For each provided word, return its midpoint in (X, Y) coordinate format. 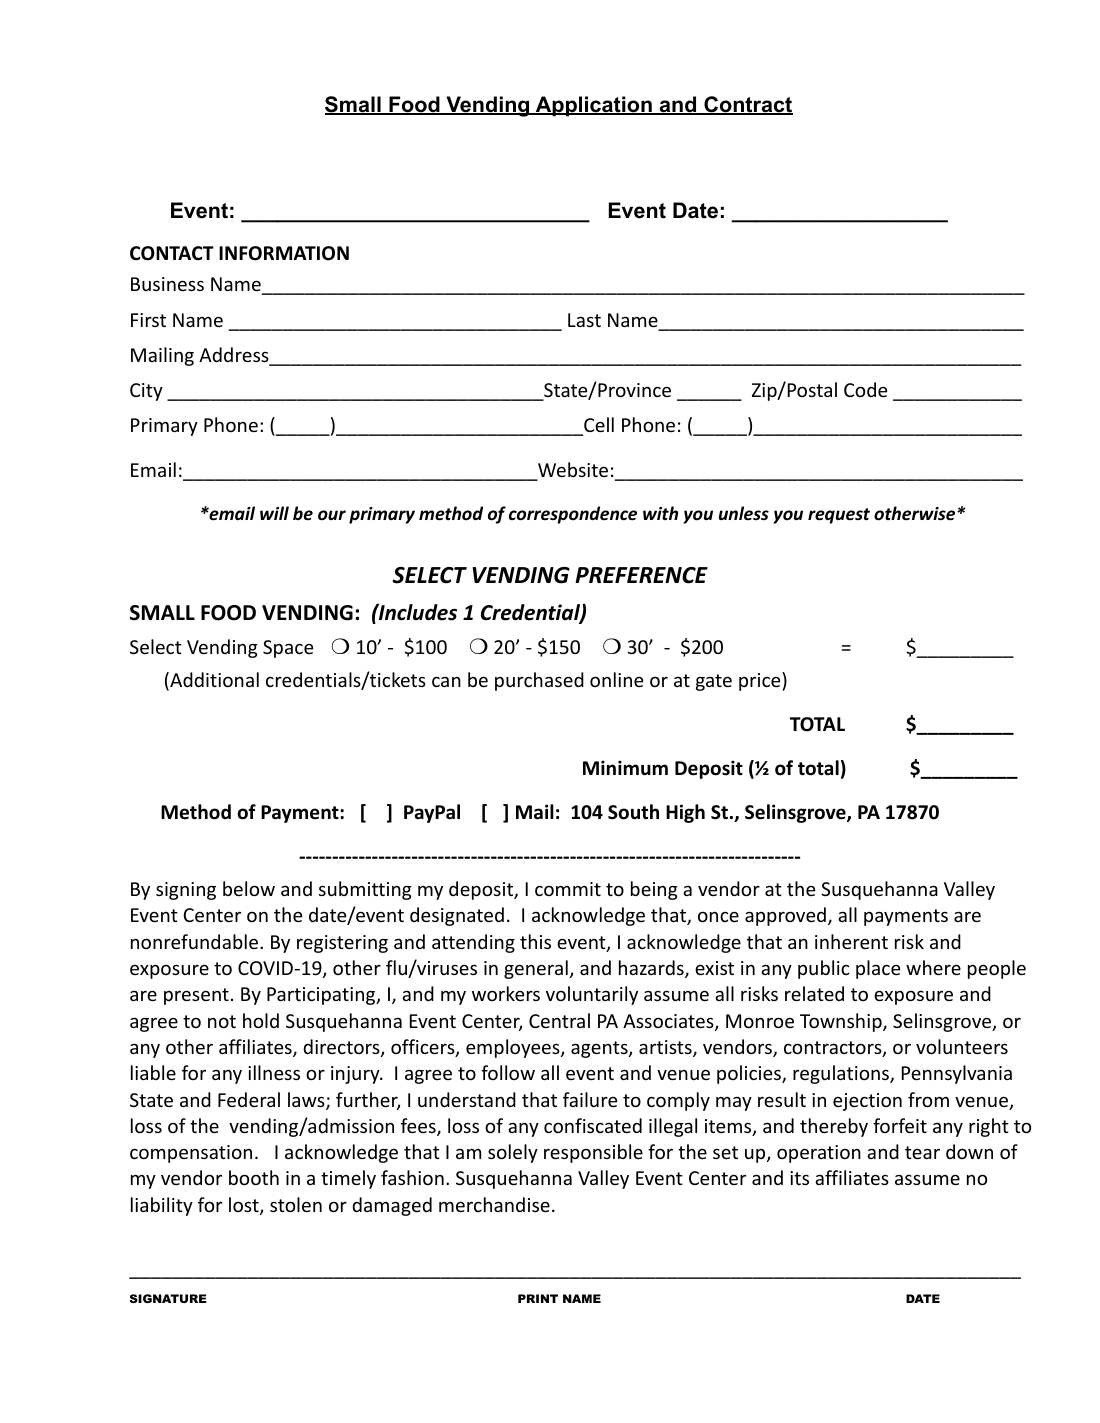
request (839, 516)
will (274, 513)
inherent (851, 941)
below (249, 888)
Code (865, 389)
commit (568, 889)
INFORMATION (284, 253)
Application (593, 106)
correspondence (573, 515)
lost (245, 1206)
